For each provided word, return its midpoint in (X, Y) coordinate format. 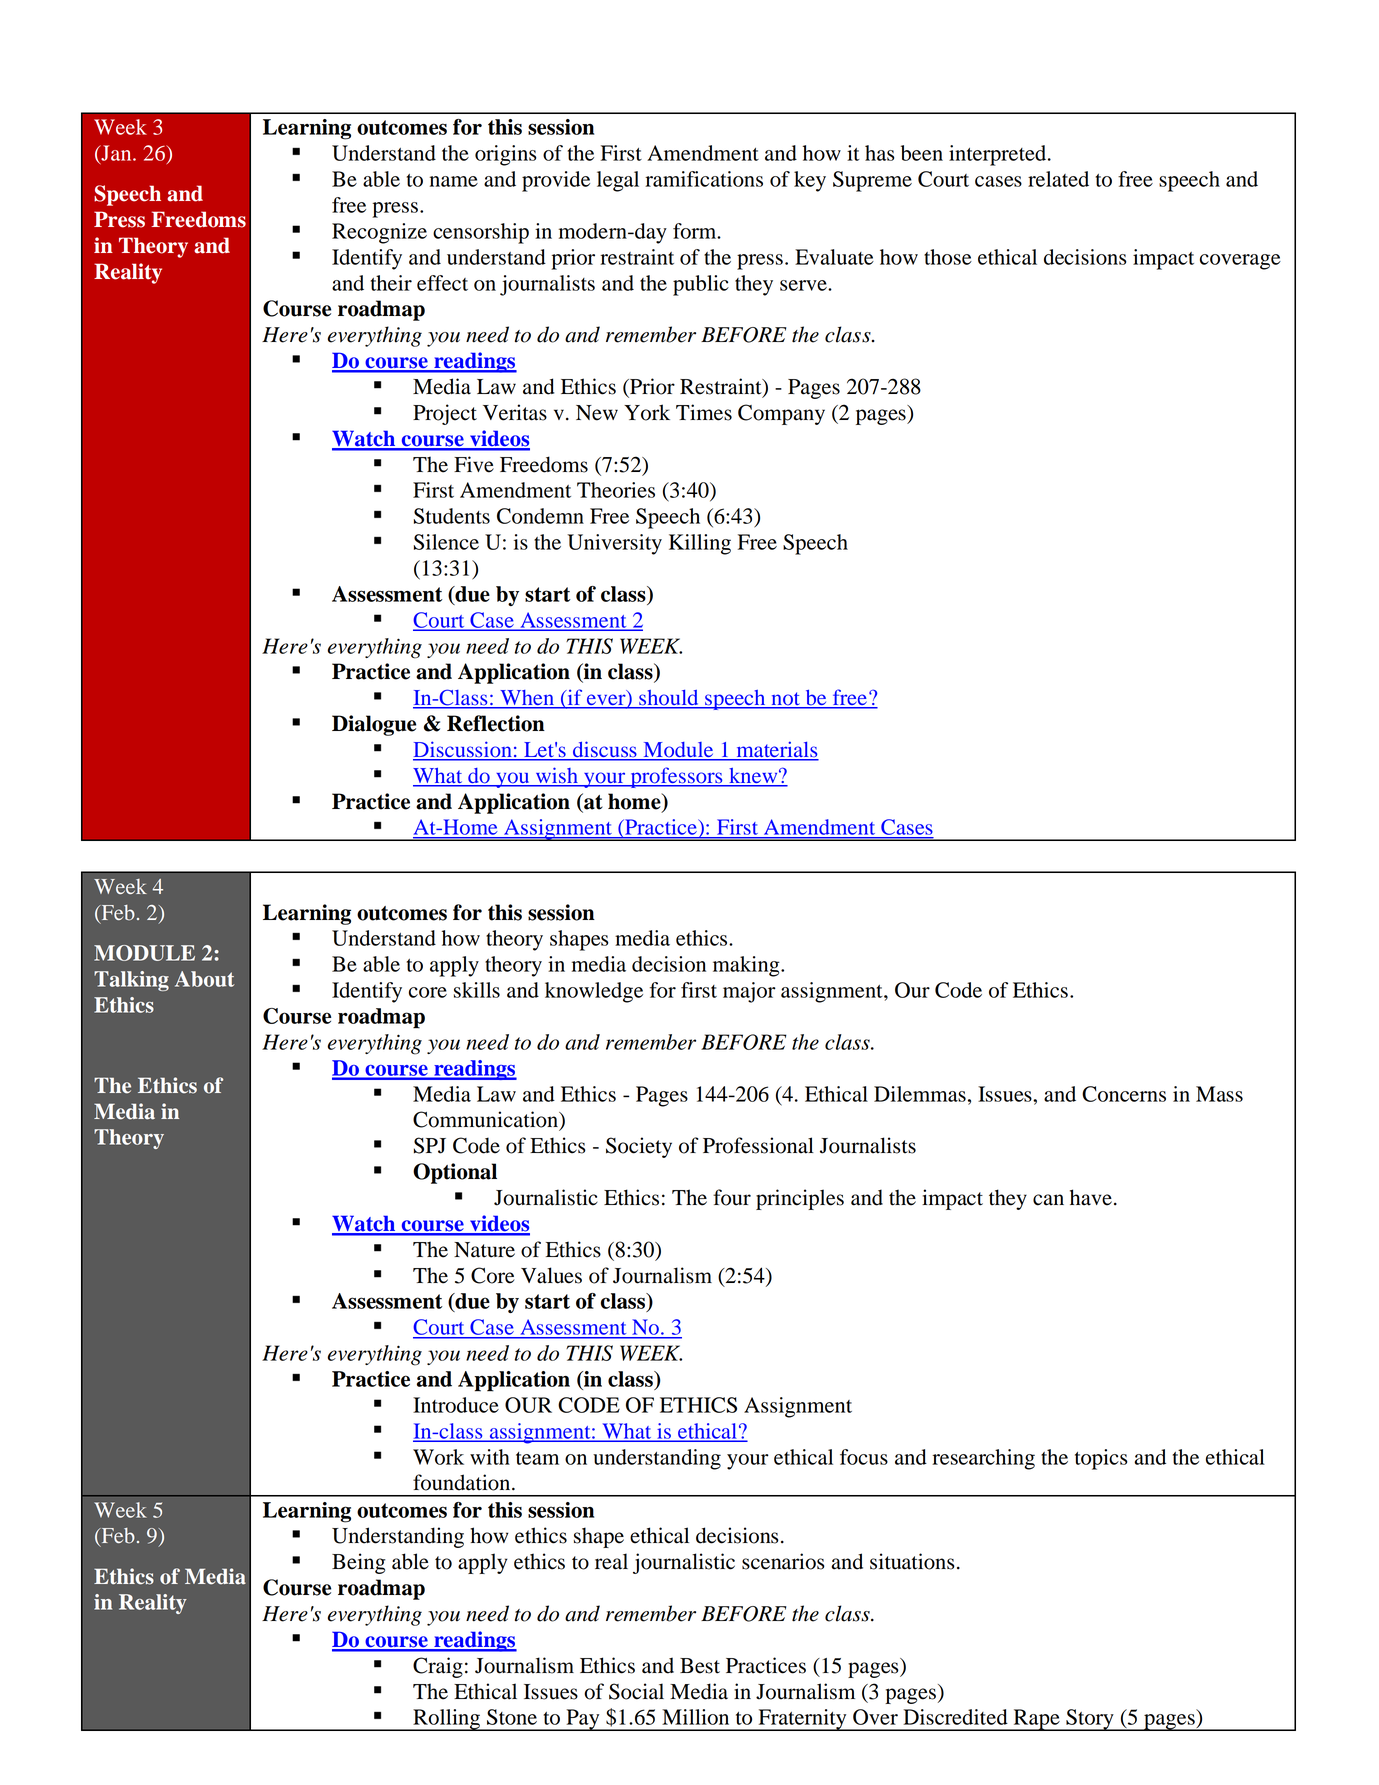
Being (358, 1563)
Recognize (379, 233)
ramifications (704, 179)
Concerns (1124, 1094)
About (205, 979)
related (1058, 179)
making (747, 966)
